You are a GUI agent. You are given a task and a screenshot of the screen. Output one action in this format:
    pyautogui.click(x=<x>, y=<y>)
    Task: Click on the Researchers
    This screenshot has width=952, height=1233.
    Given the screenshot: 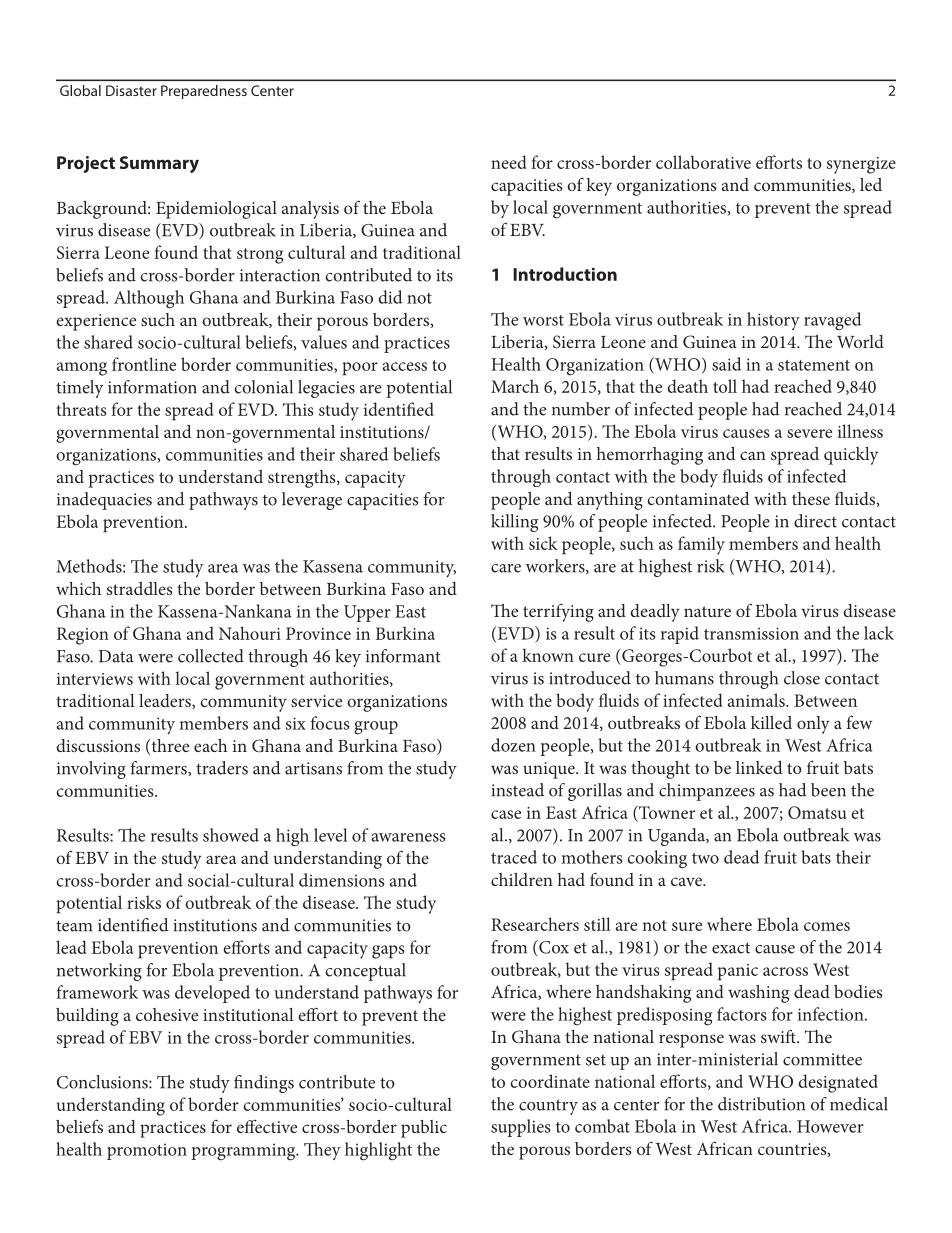 What is the action you would take?
    pyautogui.click(x=535, y=924)
